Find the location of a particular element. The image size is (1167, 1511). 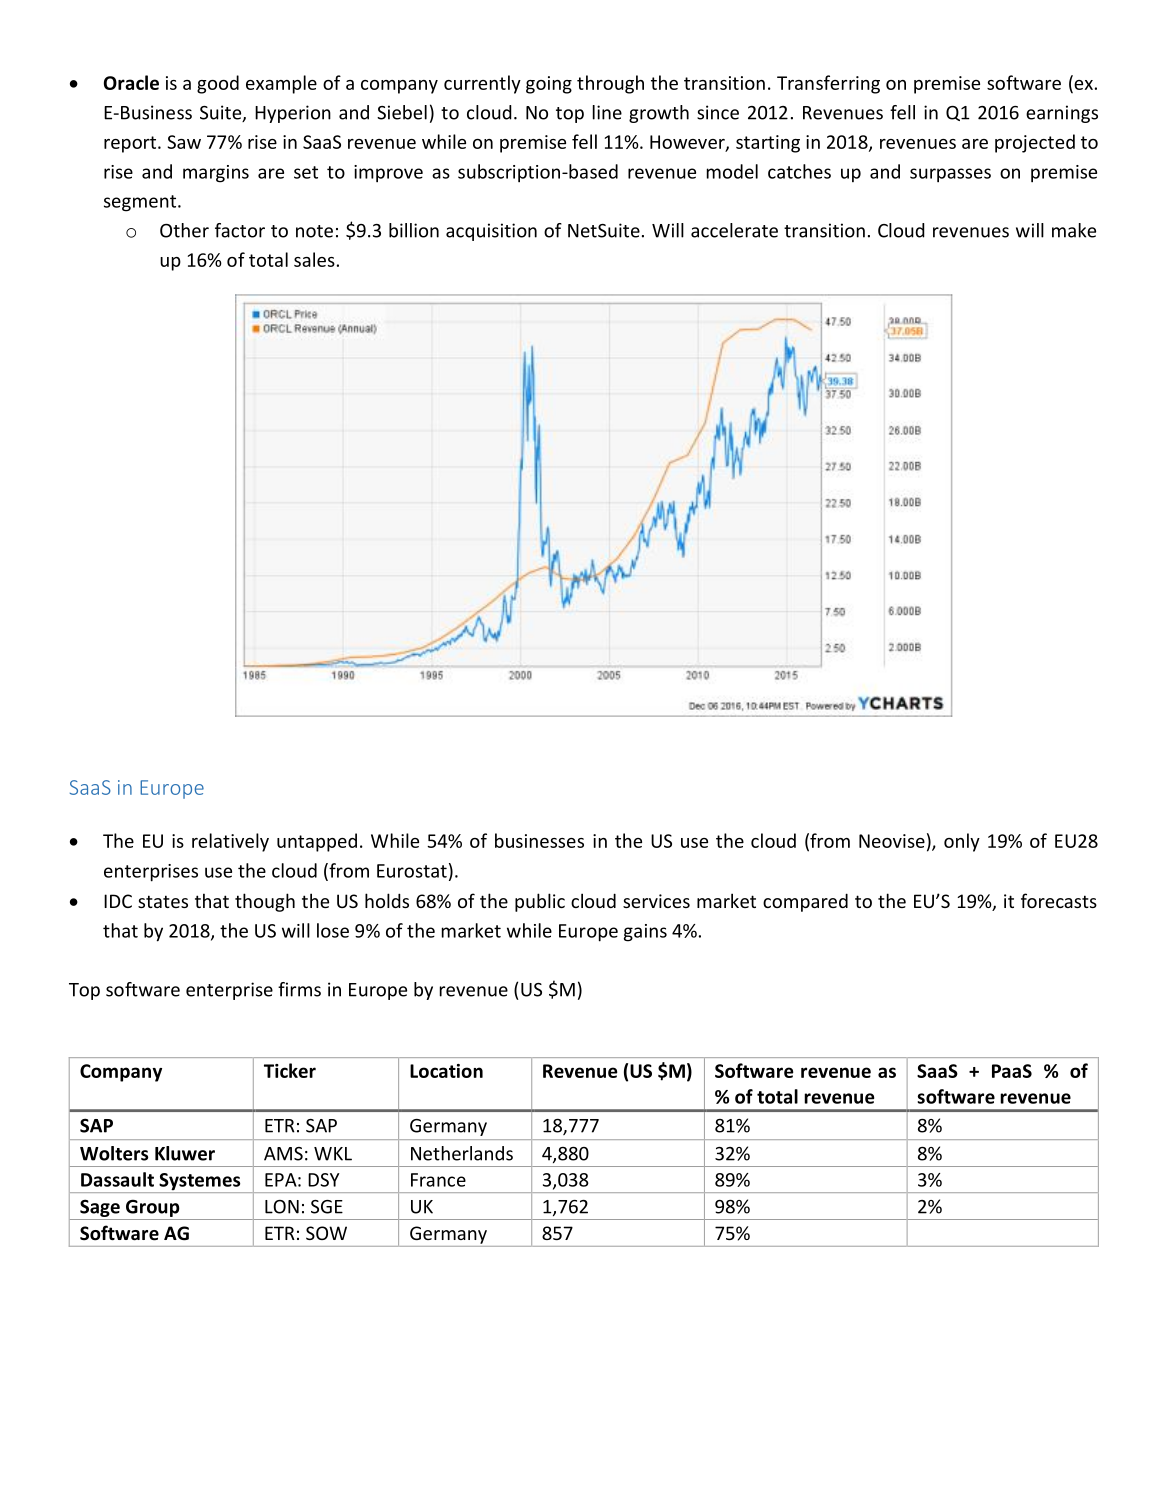

Saw is located at coordinates (184, 142).
